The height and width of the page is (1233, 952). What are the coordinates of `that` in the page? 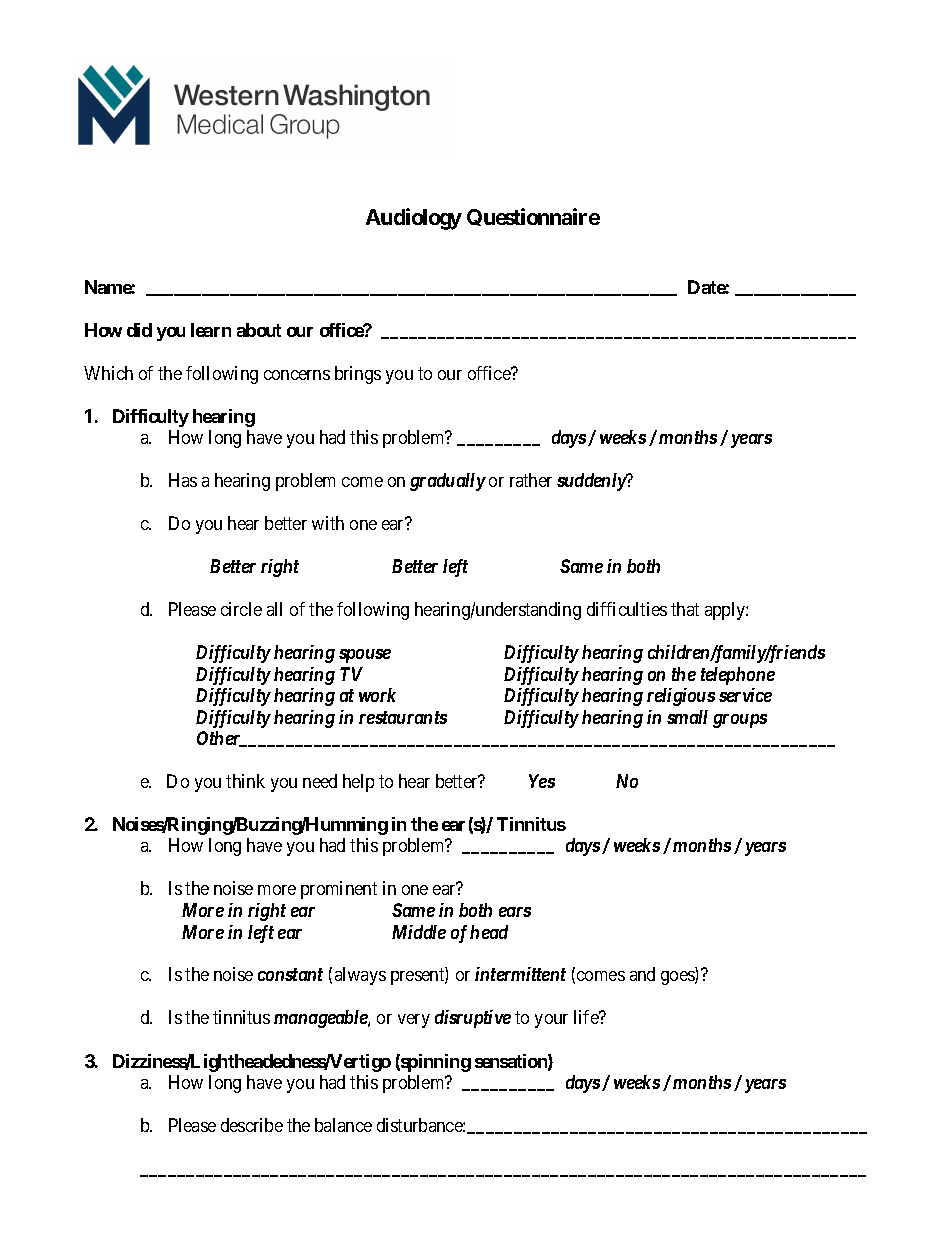 It's located at (685, 609).
